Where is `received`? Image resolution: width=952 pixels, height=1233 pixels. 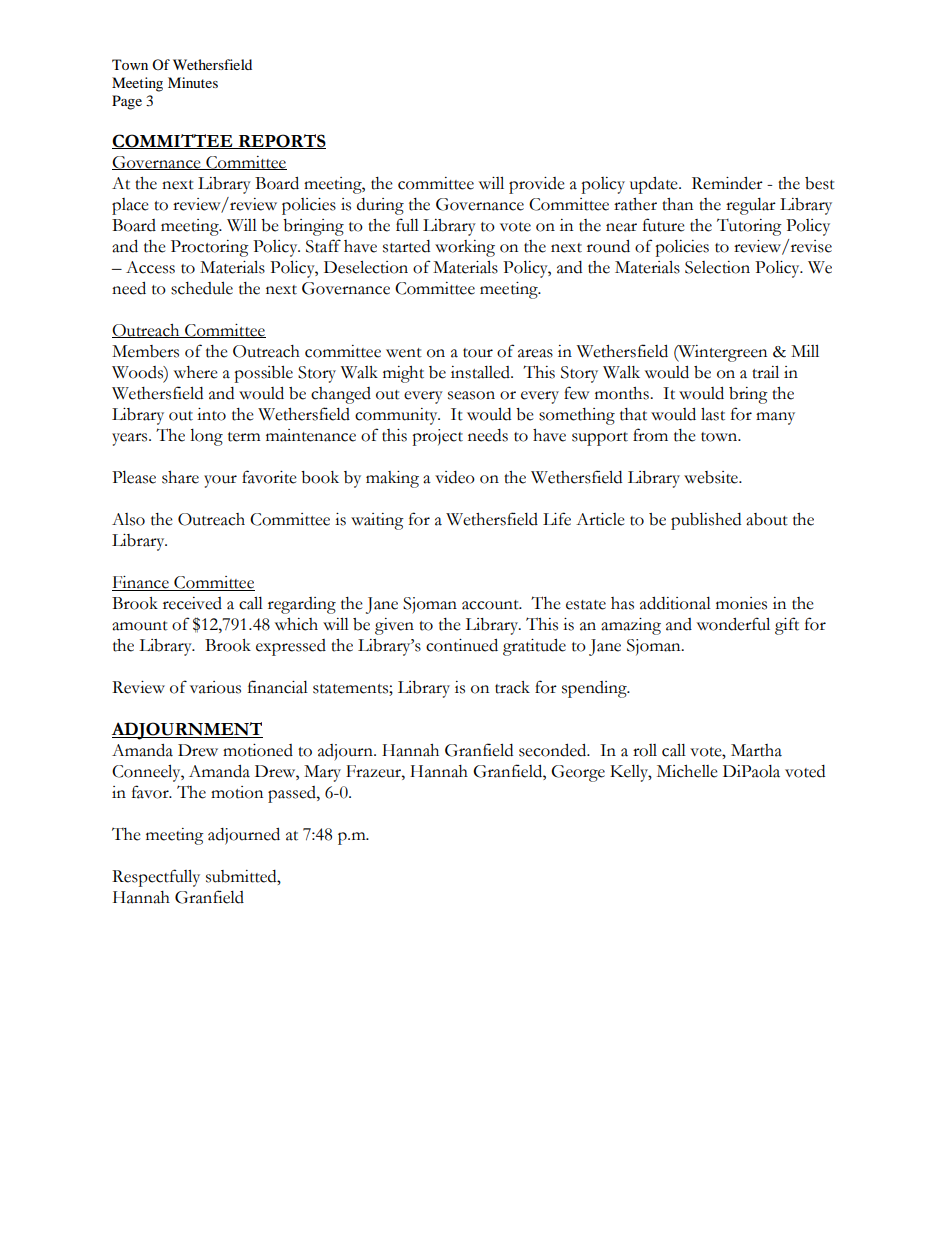 received is located at coordinates (192, 603).
